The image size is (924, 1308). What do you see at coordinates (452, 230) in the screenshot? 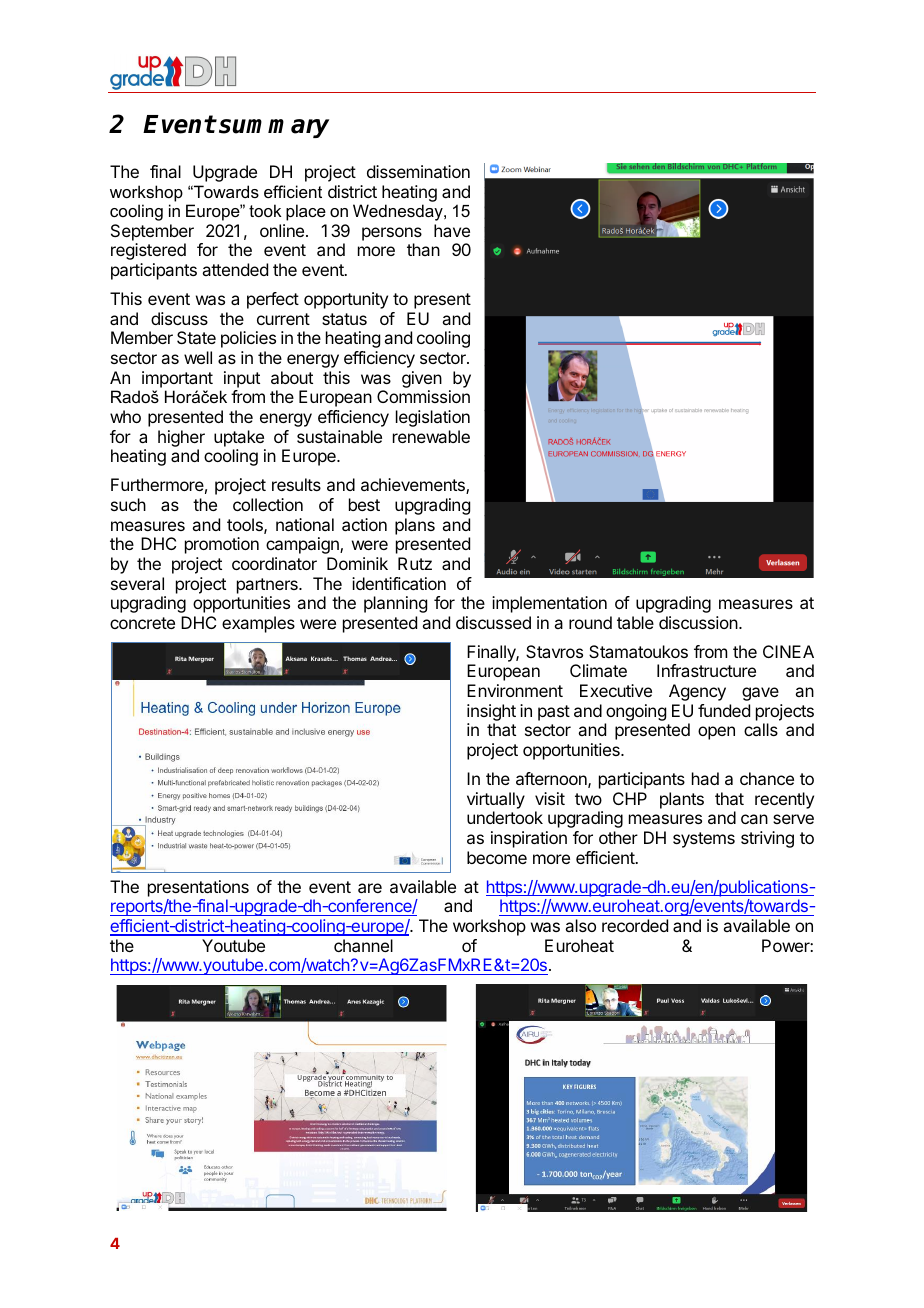
I see `have` at bounding box center [452, 230].
